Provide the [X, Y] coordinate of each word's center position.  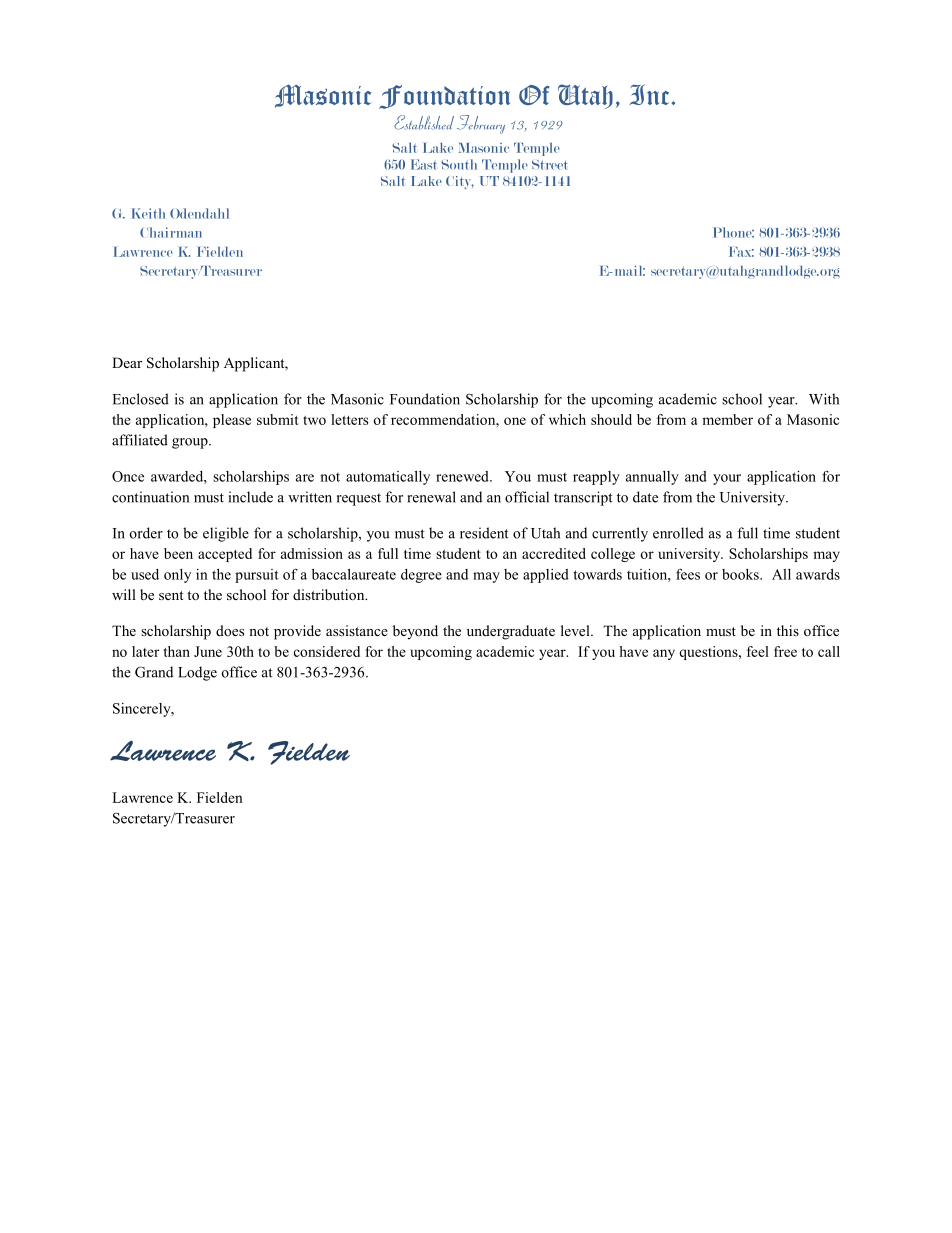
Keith [148, 213]
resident [484, 533]
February [481, 124]
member [727, 419]
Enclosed [141, 399]
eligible [226, 534]
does [230, 630]
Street [550, 165]
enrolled [678, 533]
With [824, 399]
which [567, 419]
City [460, 182]
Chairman [171, 232]
